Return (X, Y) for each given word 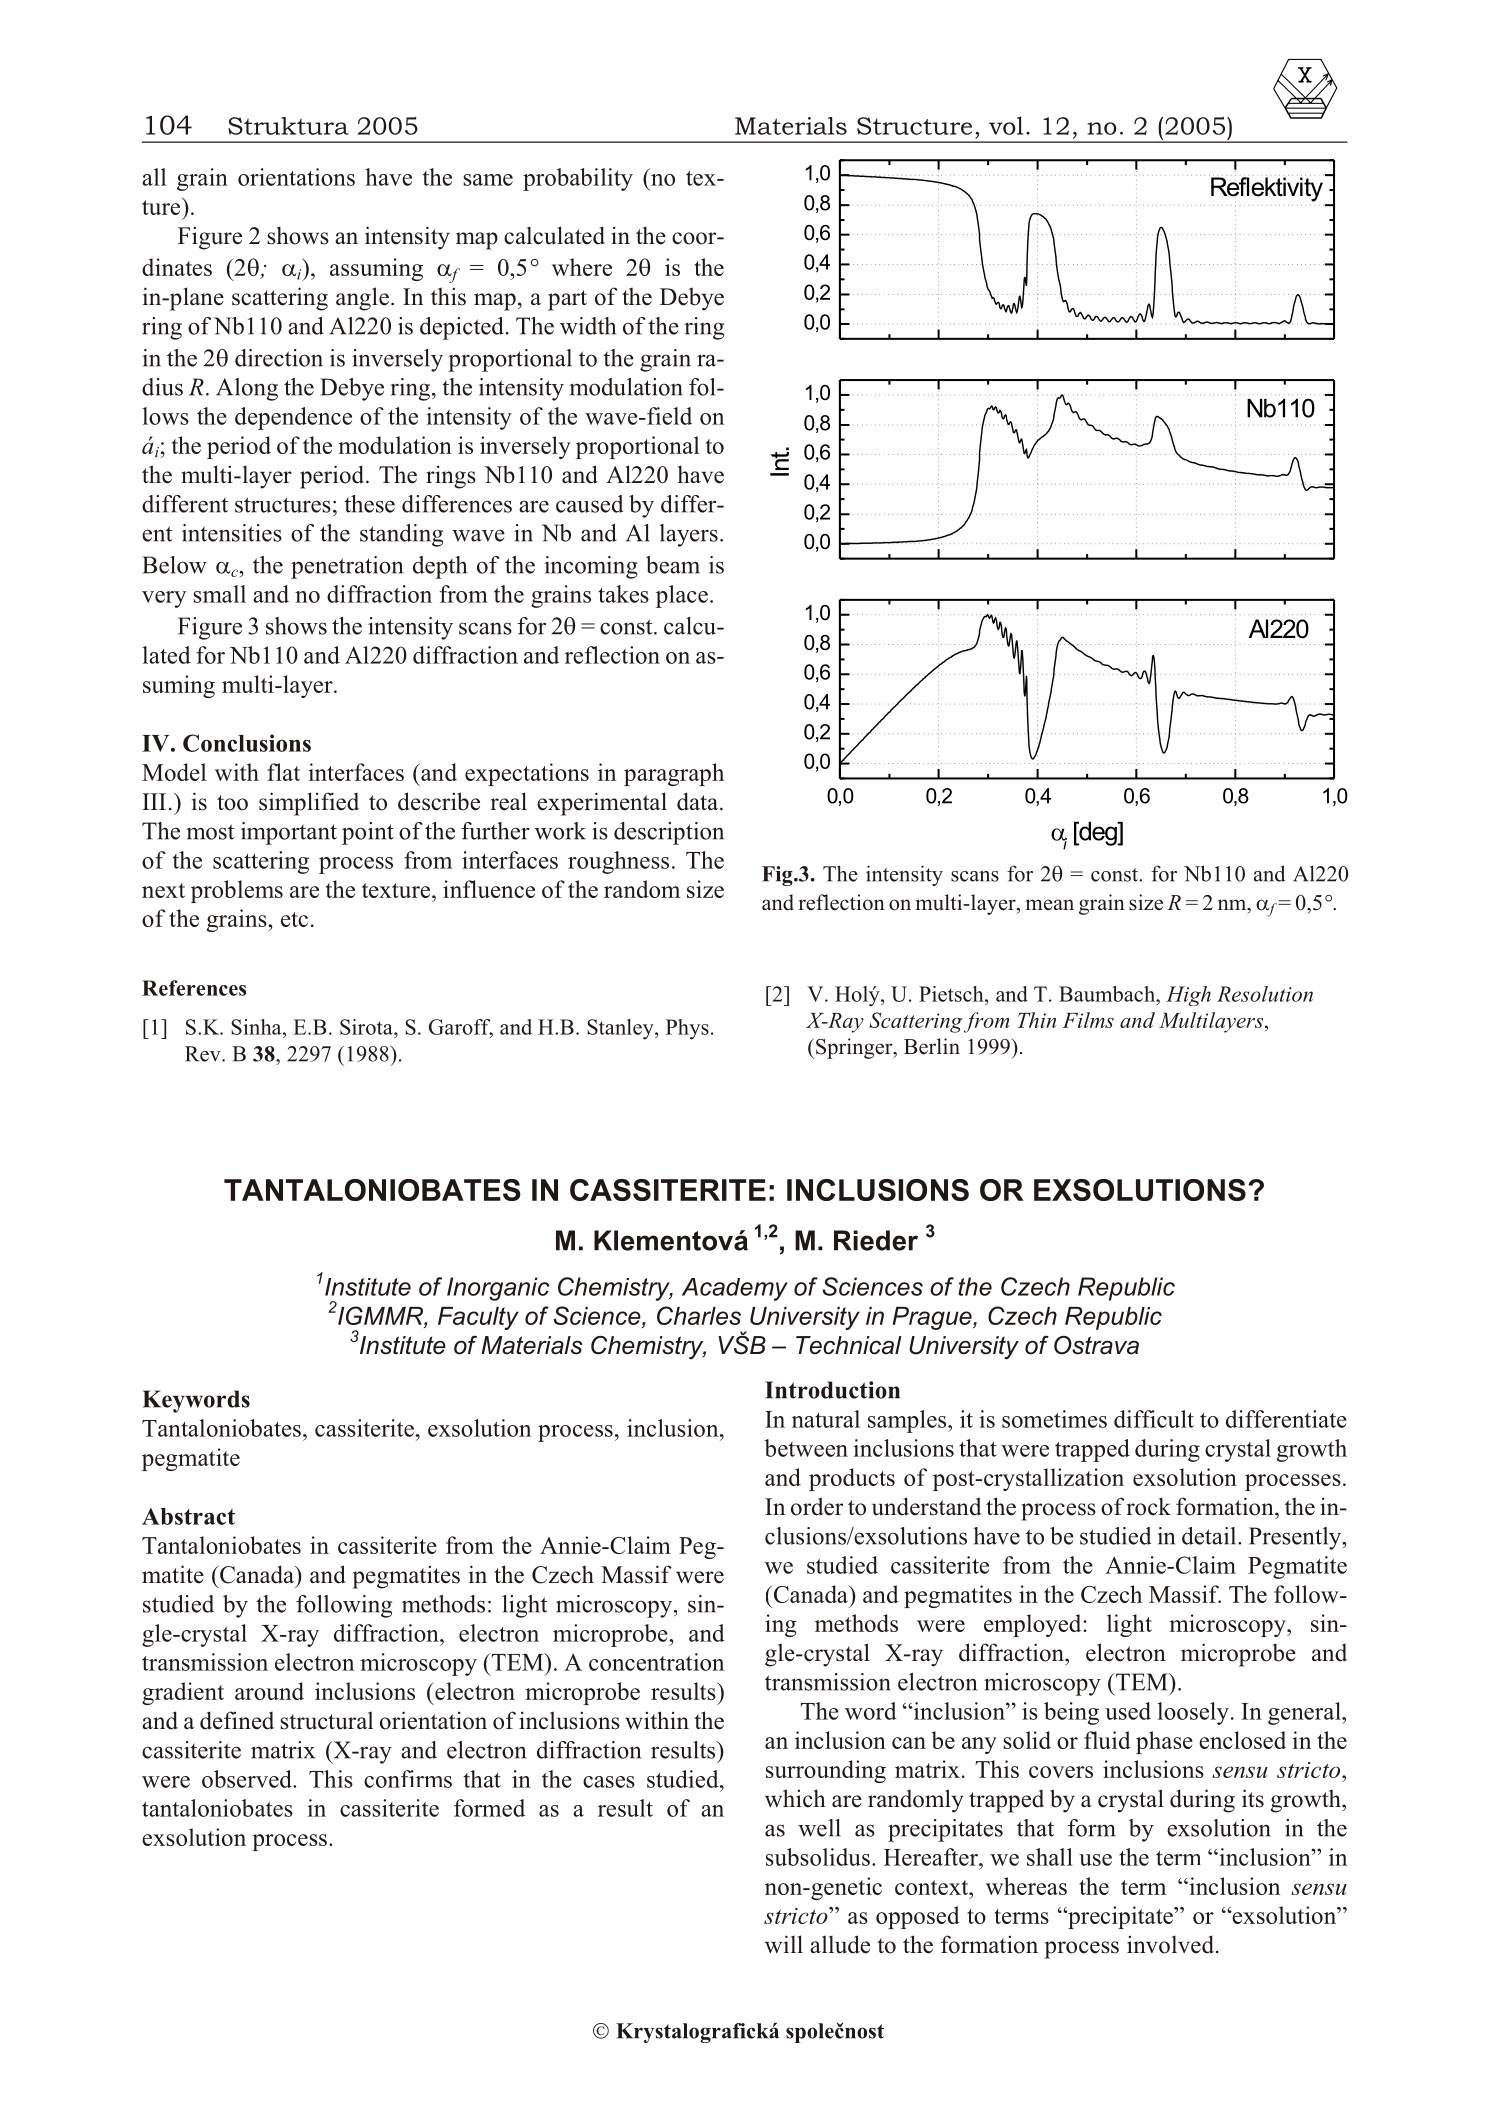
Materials (791, 126)
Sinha (257, 1027)
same (488, 180)
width (588, 326)
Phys (687, 1029)
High (1188, 996)
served (260, 1779)
